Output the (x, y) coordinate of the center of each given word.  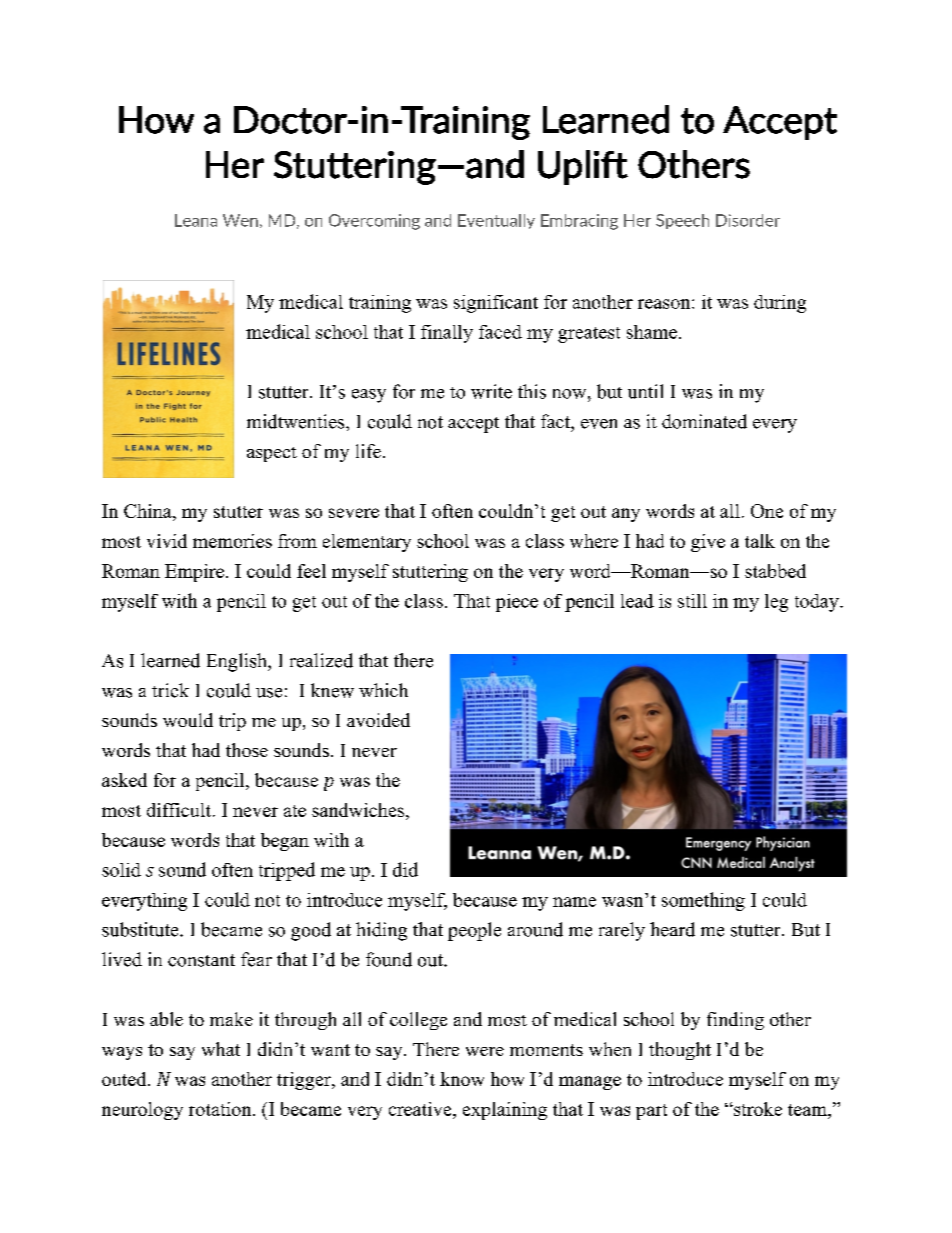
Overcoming (374, 222)
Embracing (579, 222)
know (462, 1079)
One (767, 511)
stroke (757, 1109)
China (149, 512)
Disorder (748, 220)
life (368, 451)
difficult (180, 810)
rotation (221, 1109)
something (703, 901)
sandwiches (358, 810)
